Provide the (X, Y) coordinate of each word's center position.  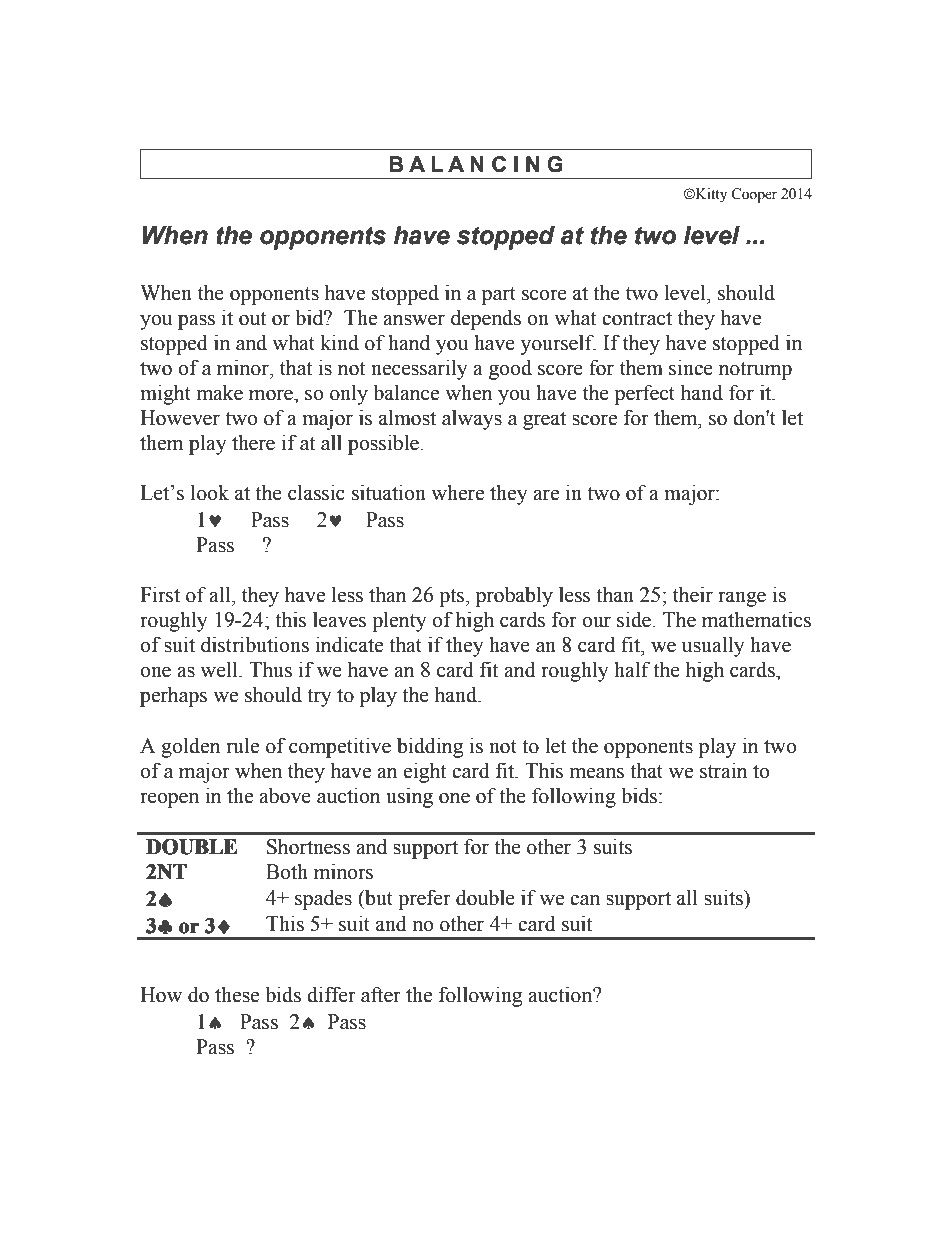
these (237, 994)
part (499, 296)
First (160, 594)
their (693, 594)
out (252, 319)
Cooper (754, 195)
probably (514, 596)
